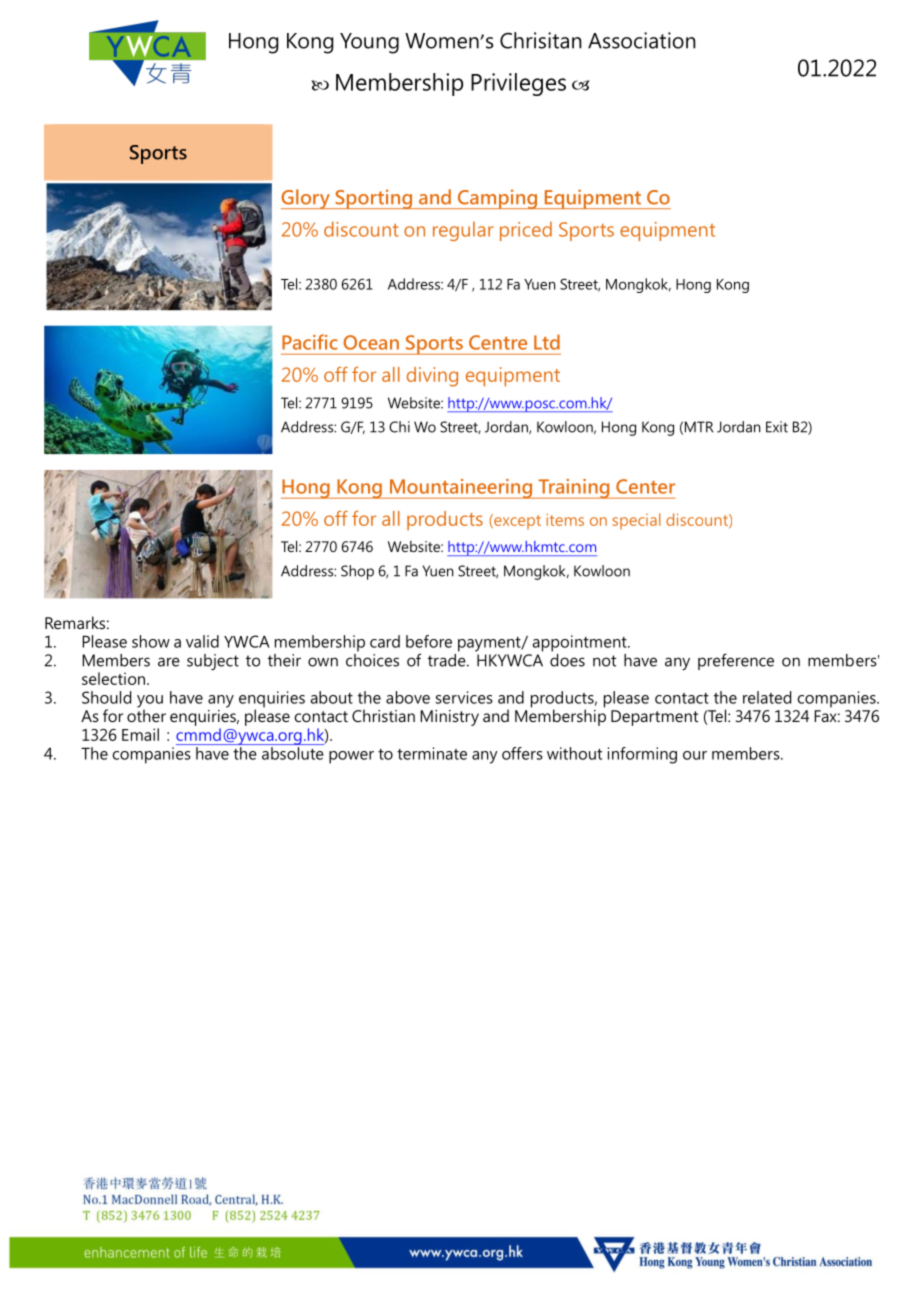 This image has height=1308, width=924. I want to click on Young, so click(369, 43).
